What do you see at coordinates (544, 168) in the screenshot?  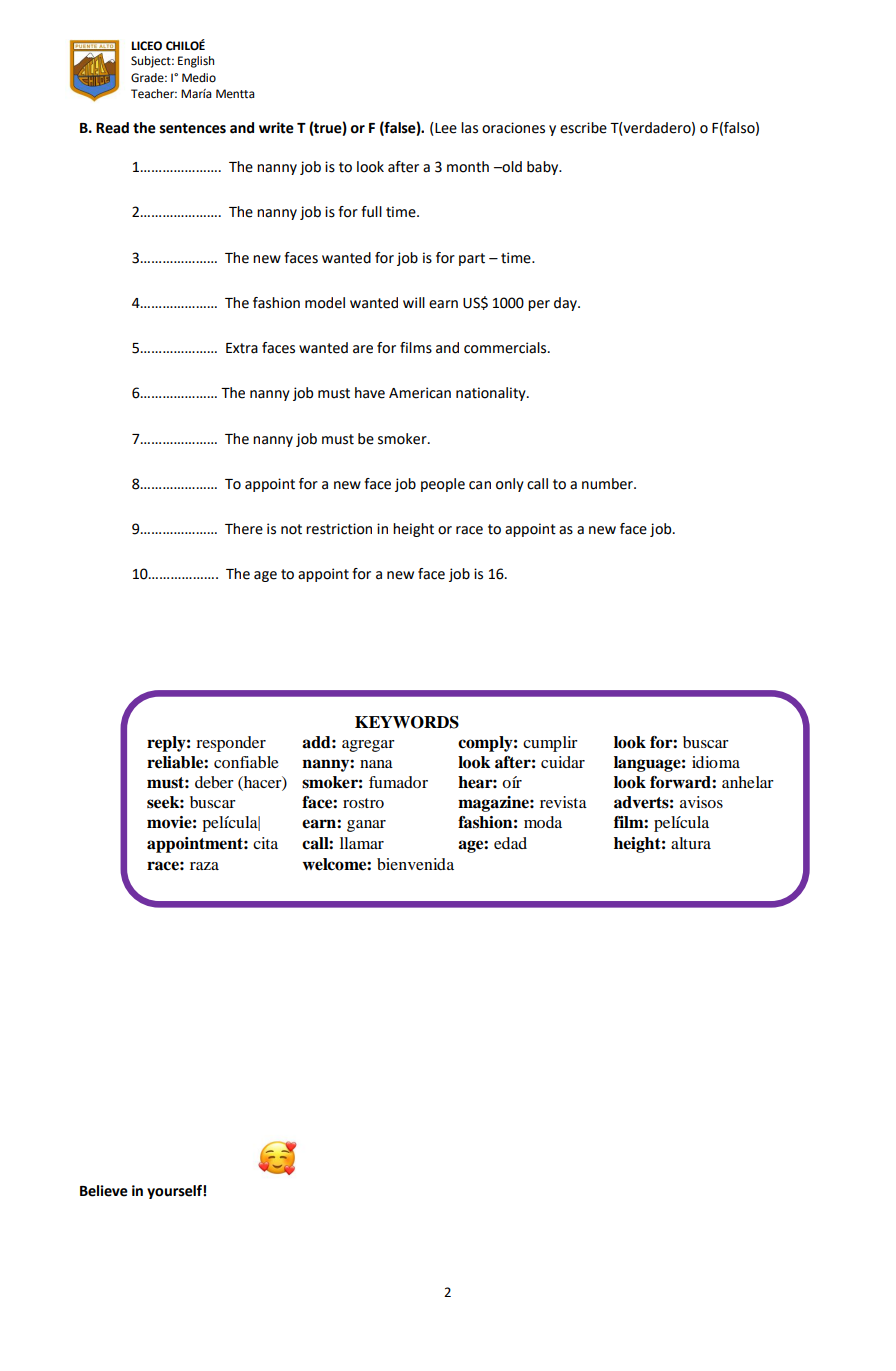 I see `baby` at bounding box center [544, 168].
